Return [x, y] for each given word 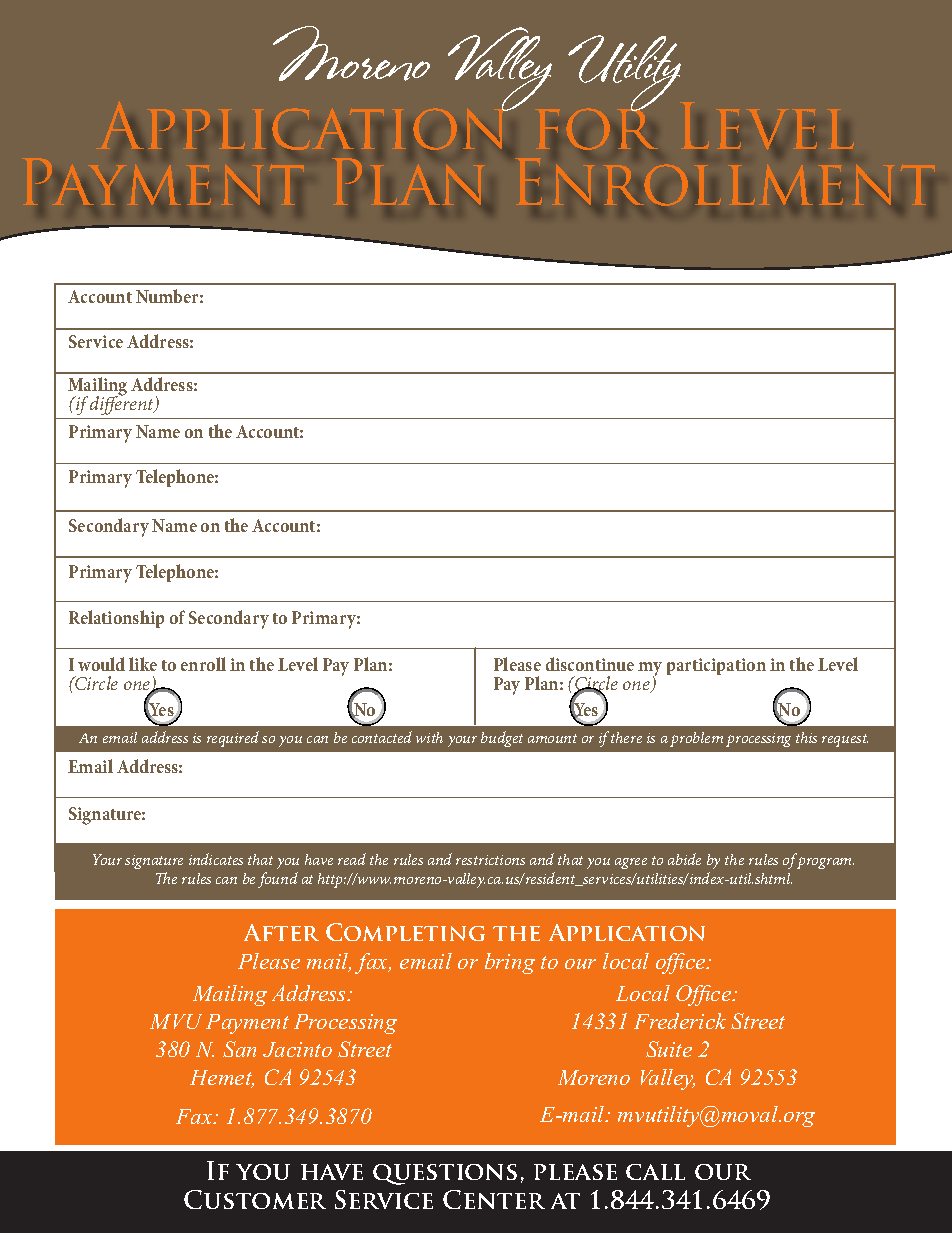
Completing [405, 932]
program [825, 863]
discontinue [590, 664]
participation [716, 666]
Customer [255, 1199]
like [143, 664]
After [281, 932]
